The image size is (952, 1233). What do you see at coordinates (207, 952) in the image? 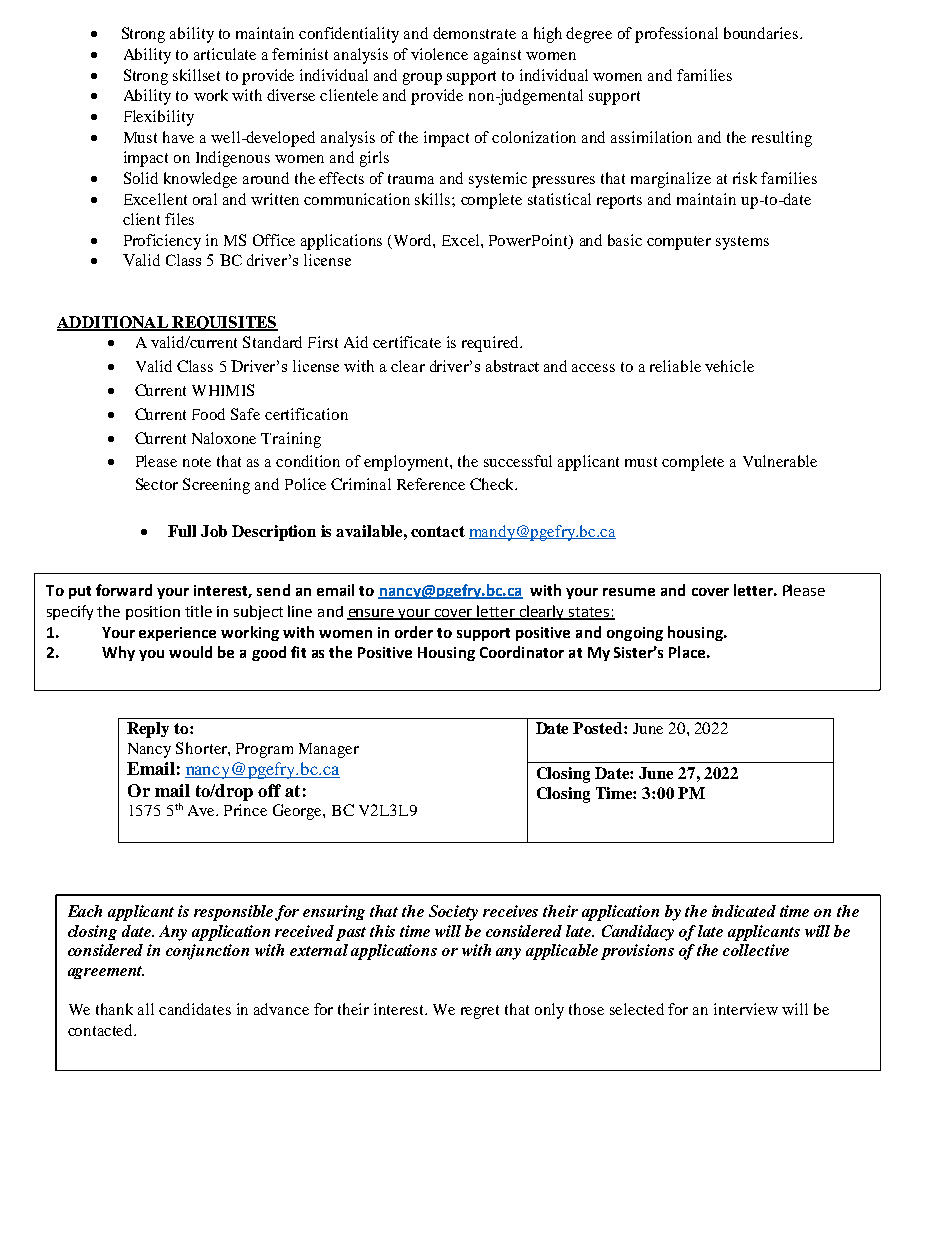
I see `conjunction` at bounding box center [207, 952].
